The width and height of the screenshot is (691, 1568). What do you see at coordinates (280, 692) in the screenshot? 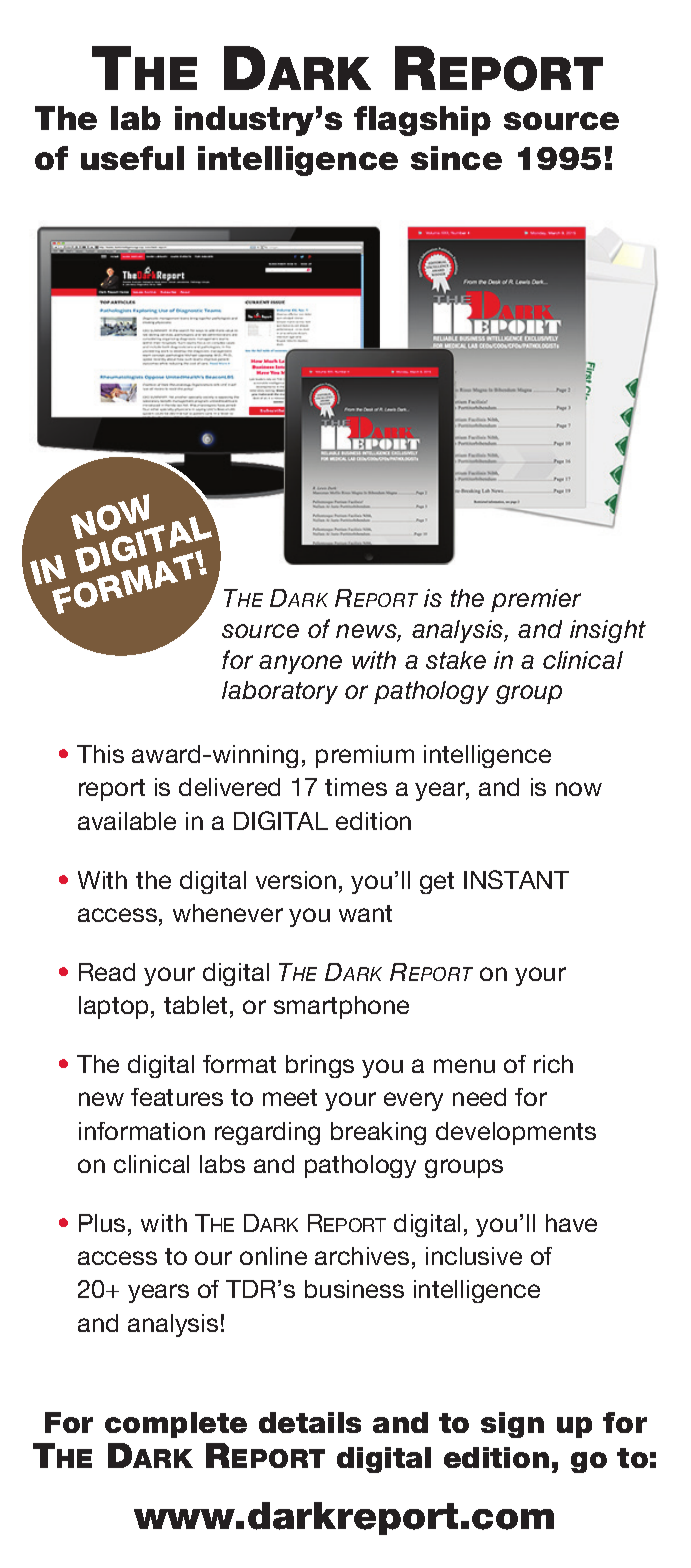
I see `laboratory` at bounding box center [280, 692].
